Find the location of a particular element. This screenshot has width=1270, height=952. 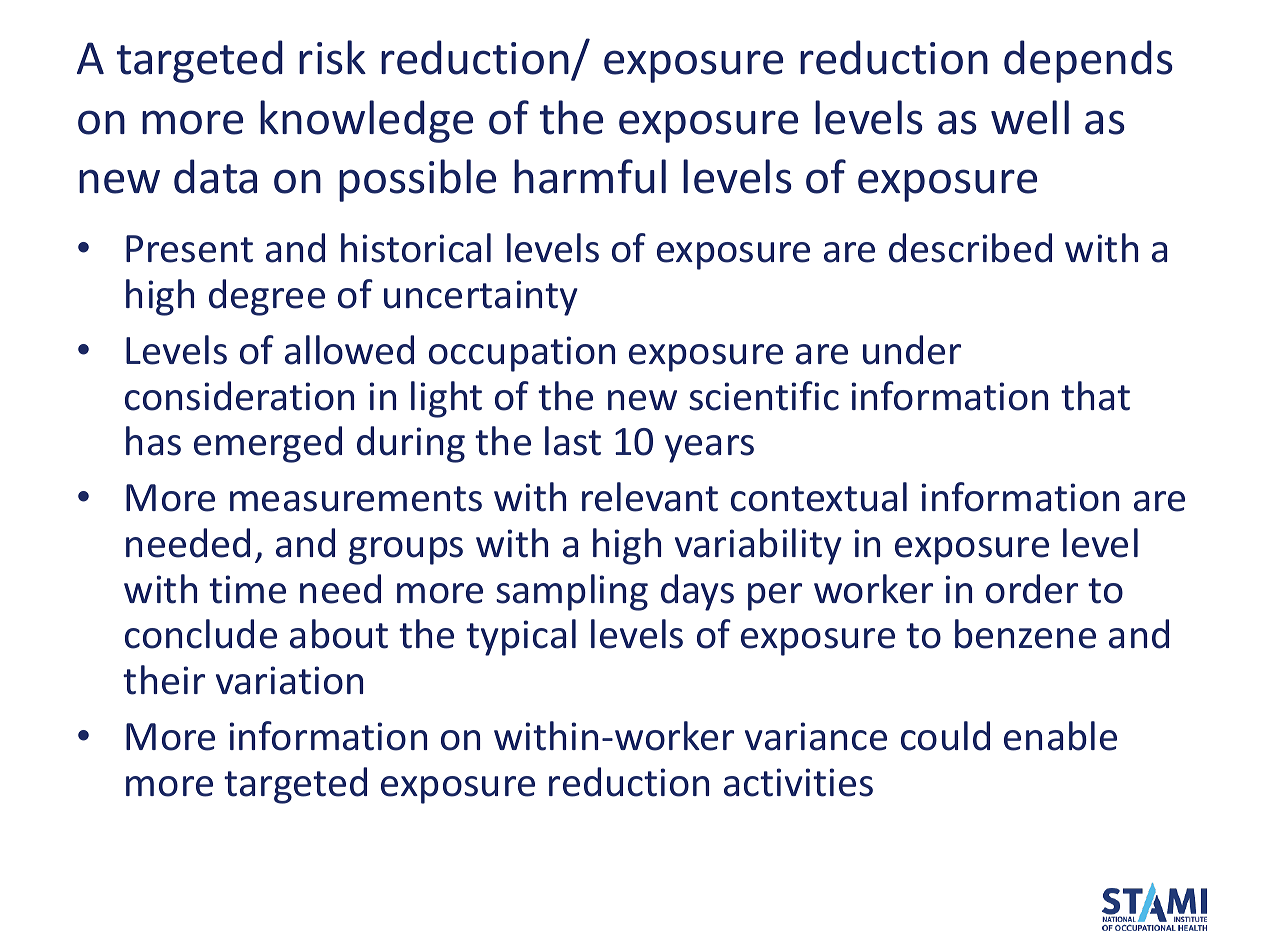

activities is located at coordinates (798, 782).
